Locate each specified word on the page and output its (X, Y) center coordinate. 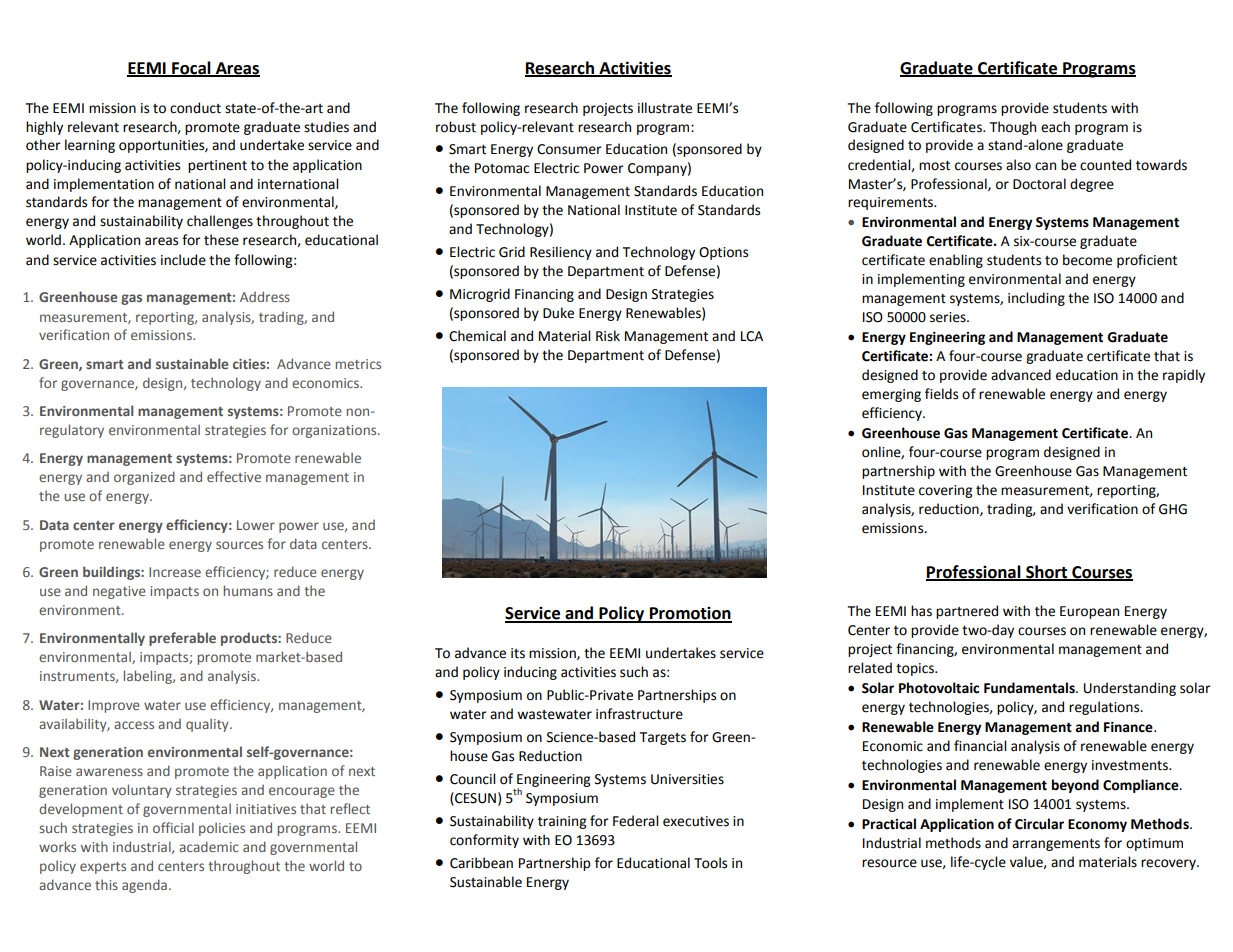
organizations (335, 431)
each (1055, 127)
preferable (182, 639)
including (1036, 299)
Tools (710, 863)
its (518, 653)
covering (946, 491)
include (183, 260)
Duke (558, 313)
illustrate (665, 108)
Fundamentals (1030, 688)
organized (144, 478)
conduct (195, 108)
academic (209, 846)
